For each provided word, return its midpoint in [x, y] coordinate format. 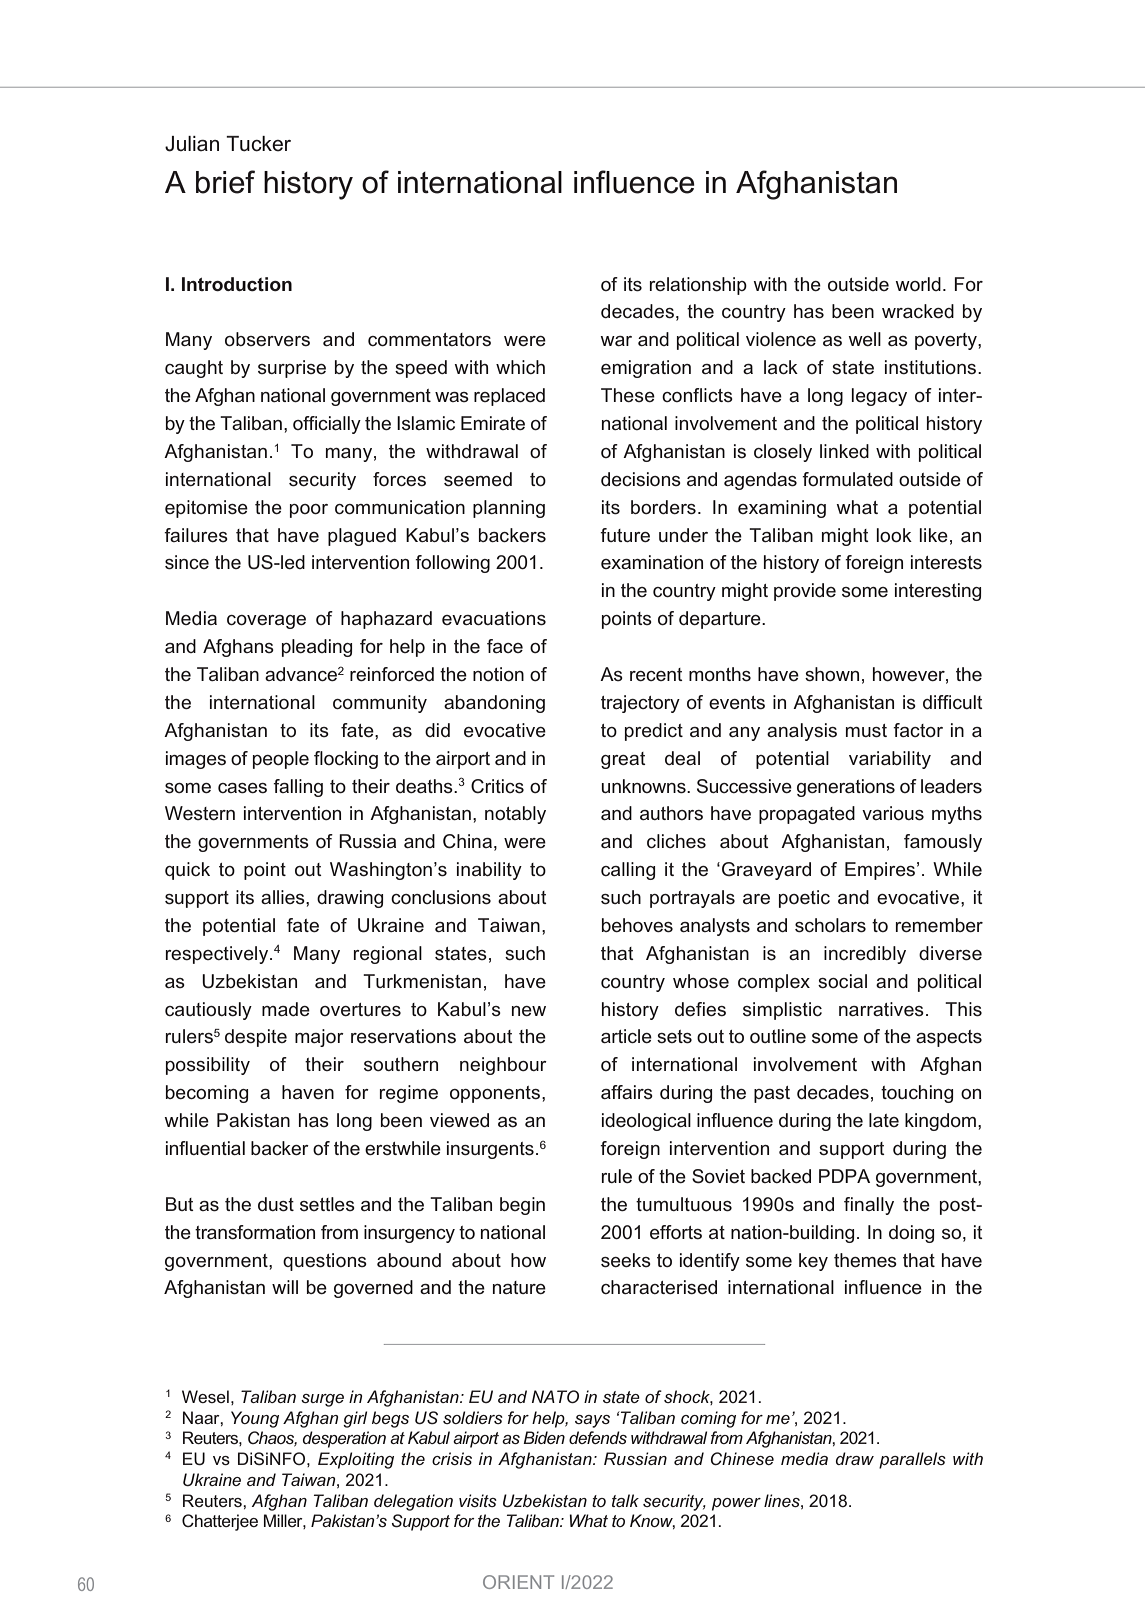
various [893, 813]
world [918, 284]
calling [628, 871]
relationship [698, 286]
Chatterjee [220, 1522]
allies [284, 897]
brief [225, 182]
